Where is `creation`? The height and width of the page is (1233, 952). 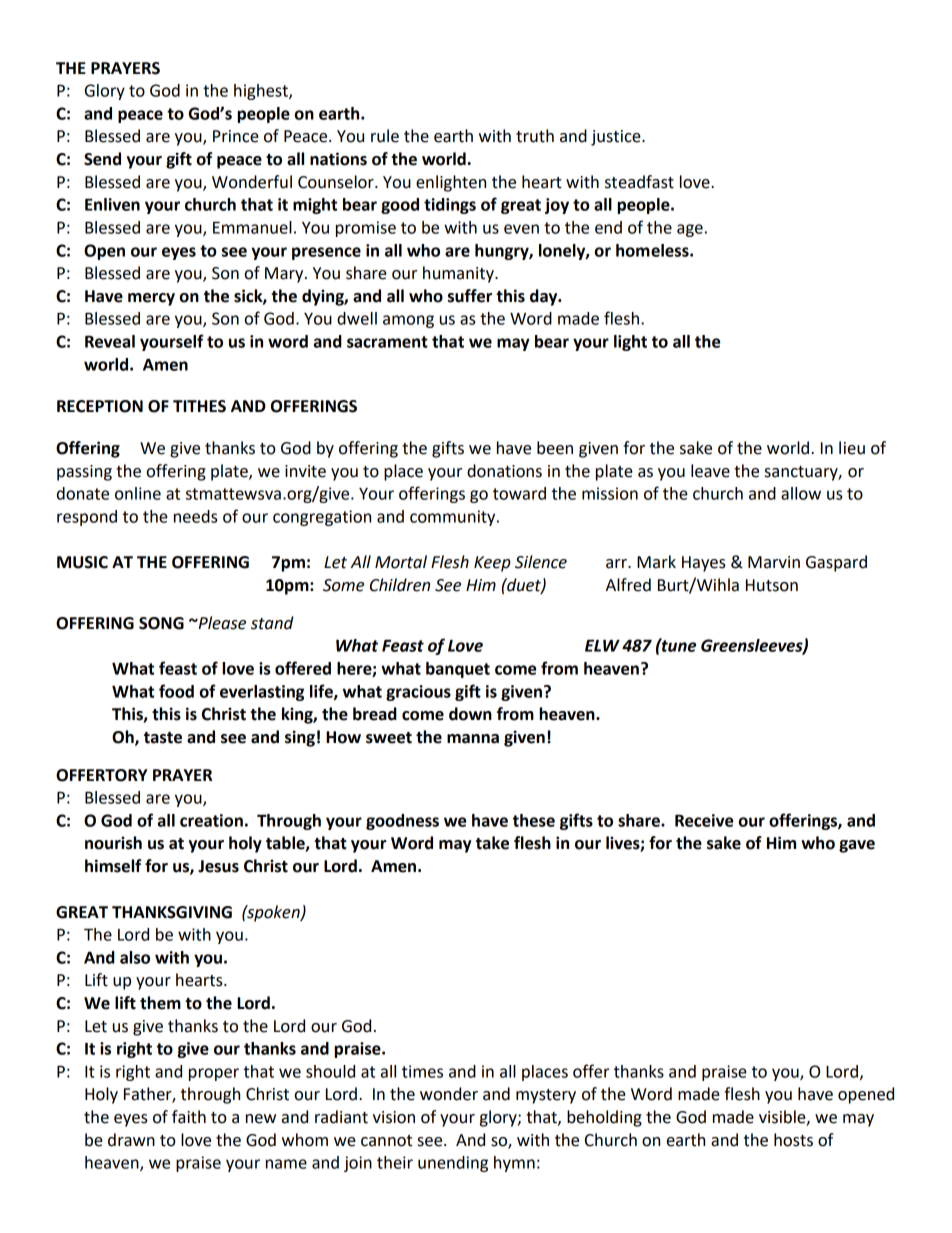
creation is located at coordinates (211, 820).
